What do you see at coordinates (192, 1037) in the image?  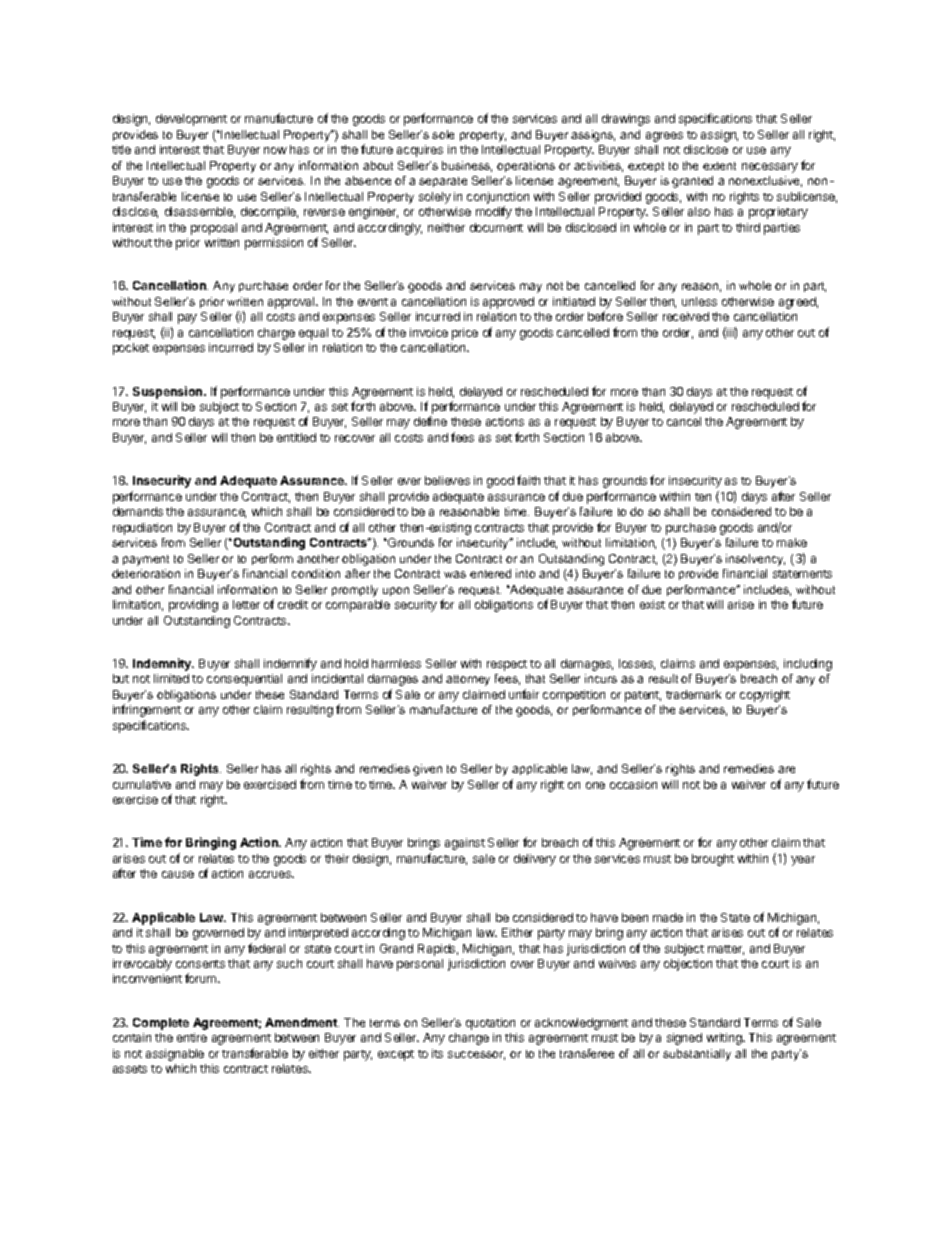 I see `entire` at bounding box center [192, 1037].
